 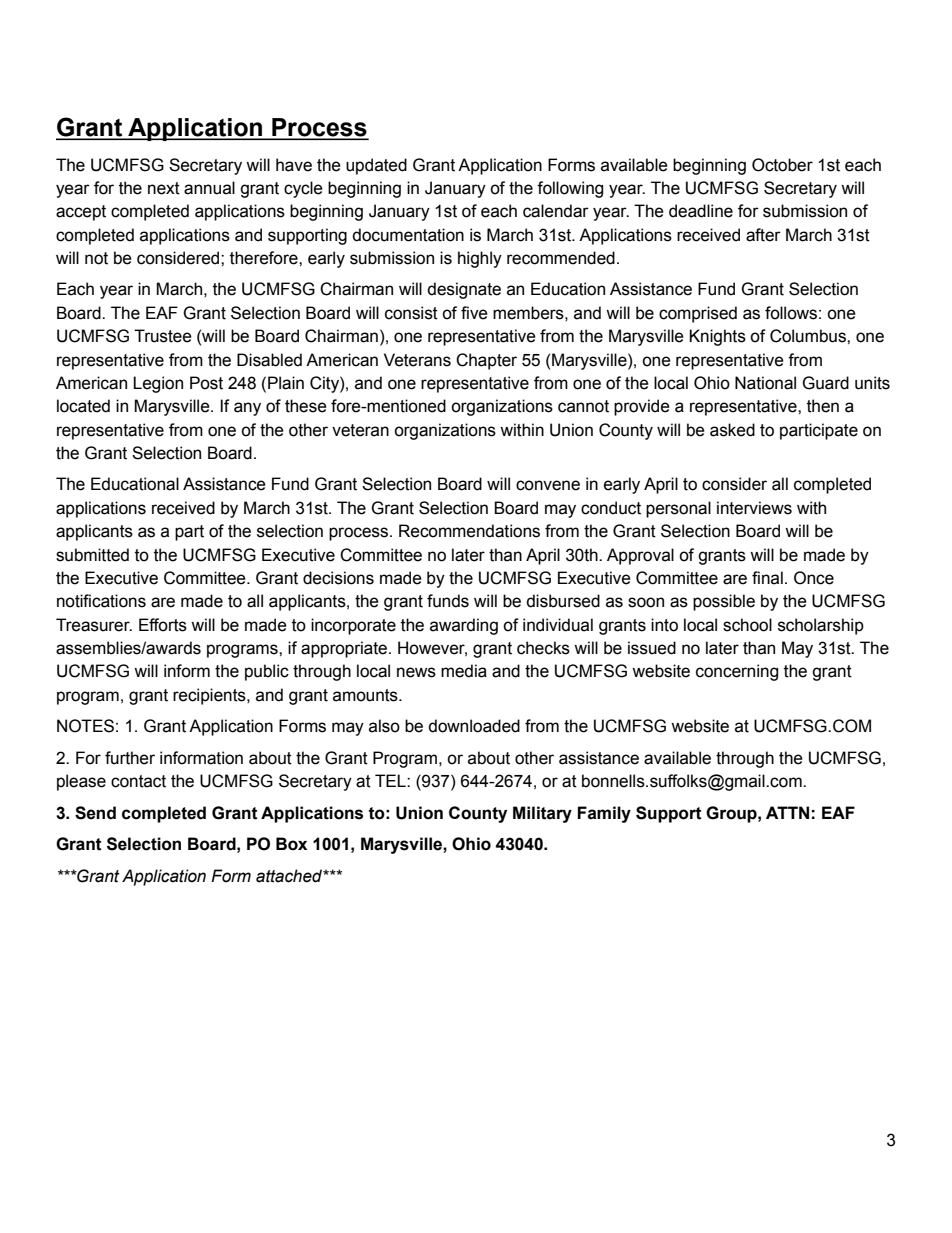 What do you see at coordinates (754, 508) in the image?
I see `interviews` at bounding box center [754, 508].
